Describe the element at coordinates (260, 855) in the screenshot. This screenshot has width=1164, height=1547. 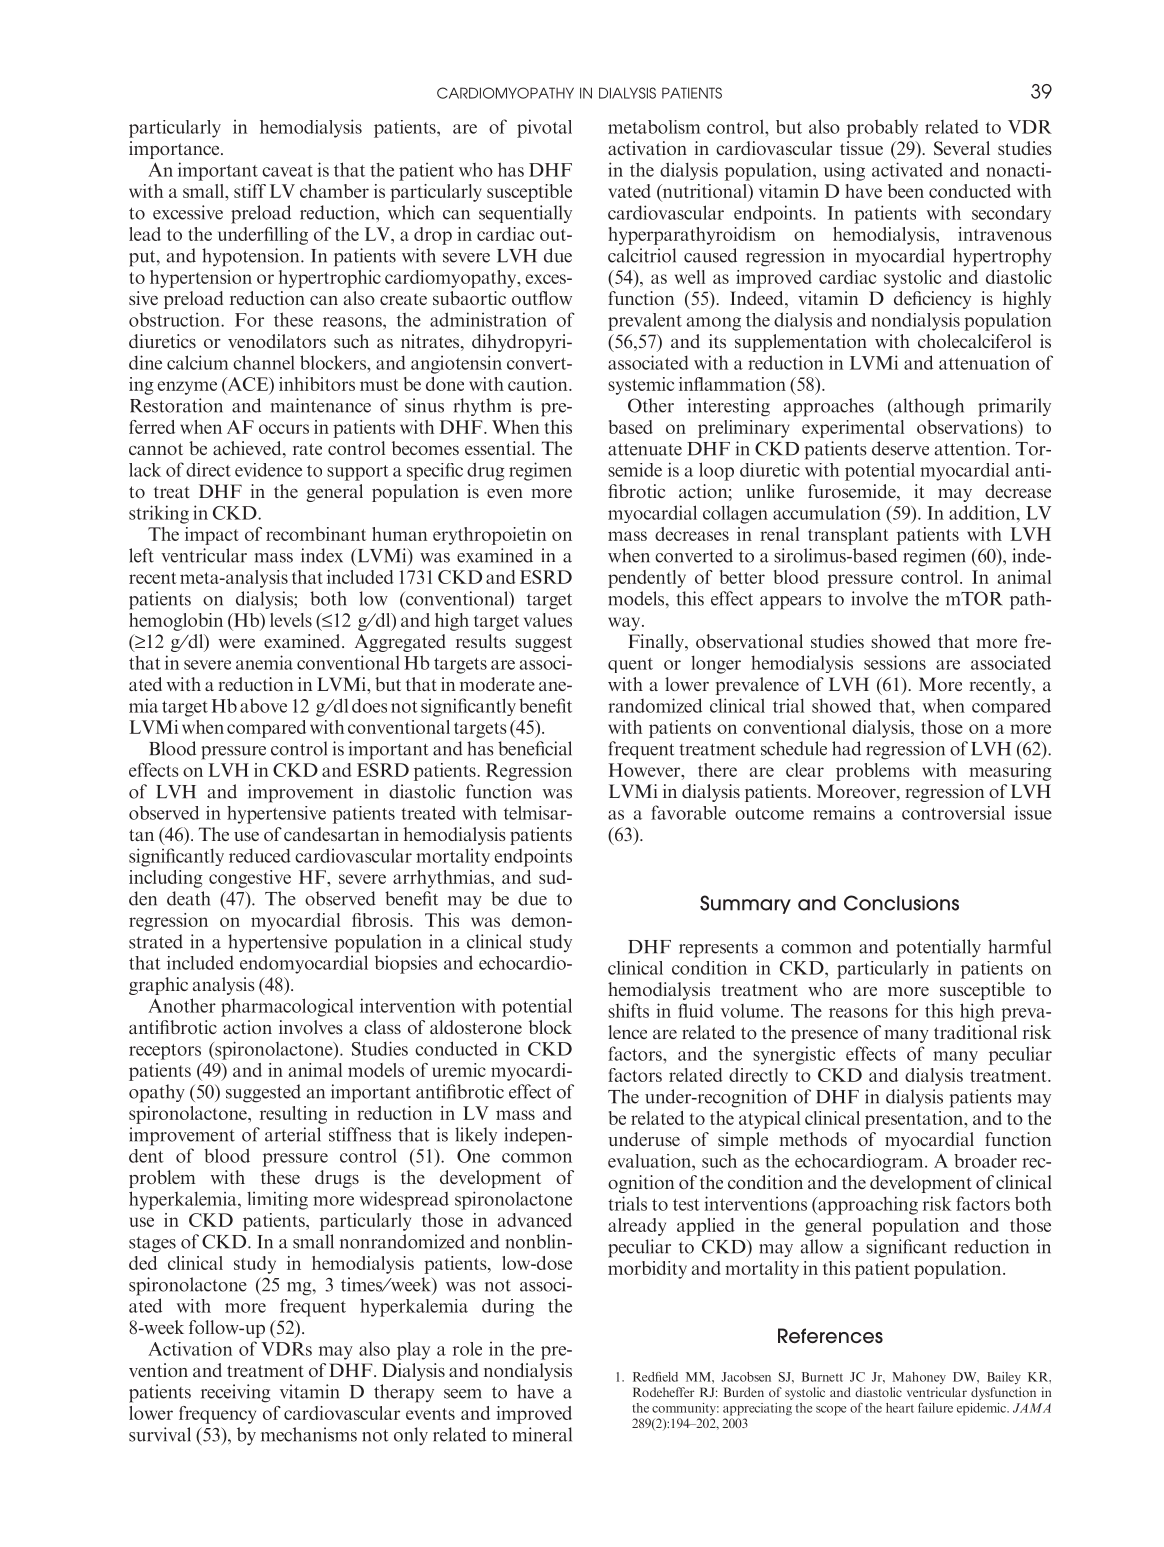
I see `reduced` at that location.
